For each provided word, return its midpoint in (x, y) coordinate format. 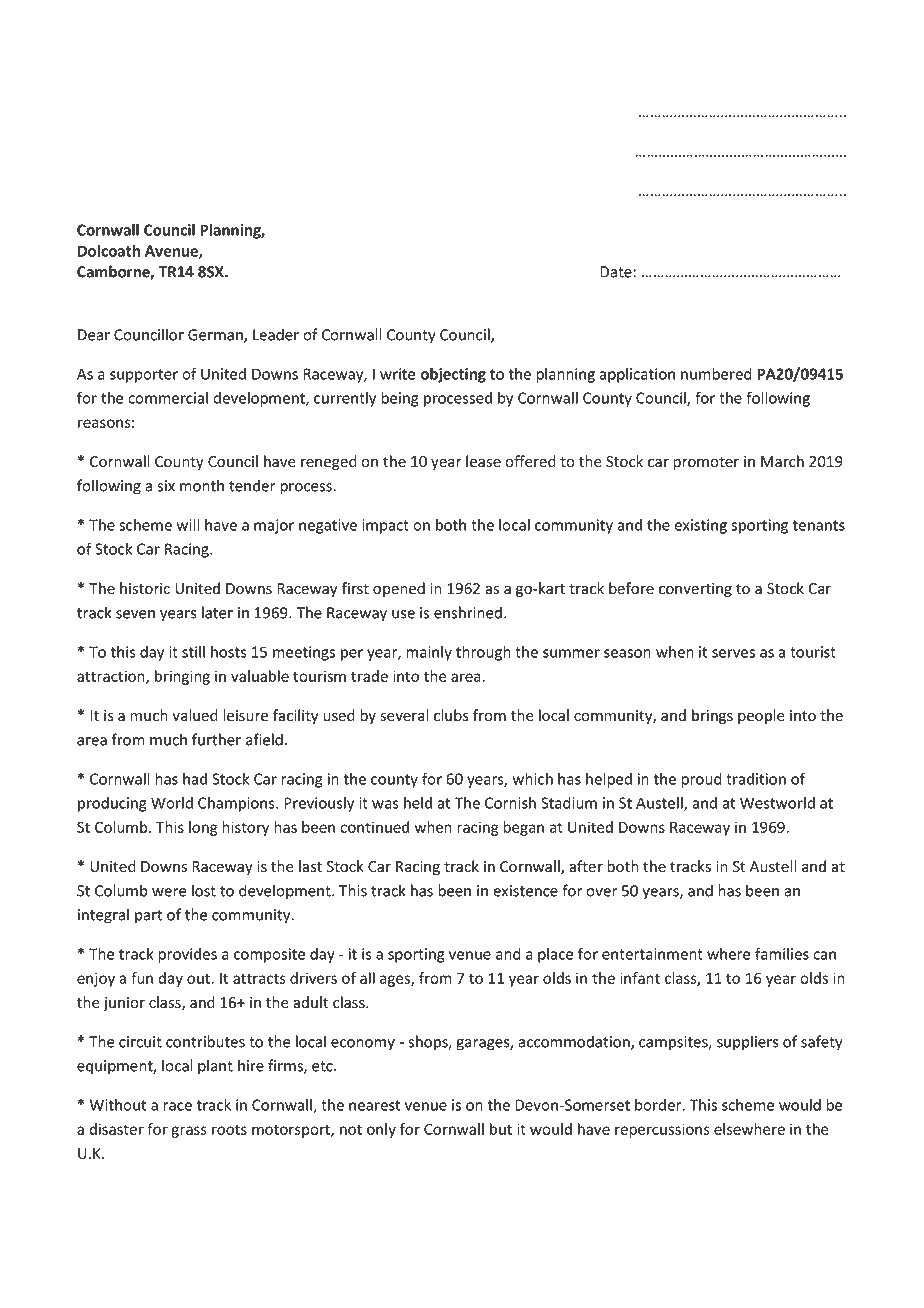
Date (616, 272)
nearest (374, 1105)
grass (189, 1132)
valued (195, 715)
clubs (451, 715)
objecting (453, 375)
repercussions (662, 1130)
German (216, 336)
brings (712, 716)
